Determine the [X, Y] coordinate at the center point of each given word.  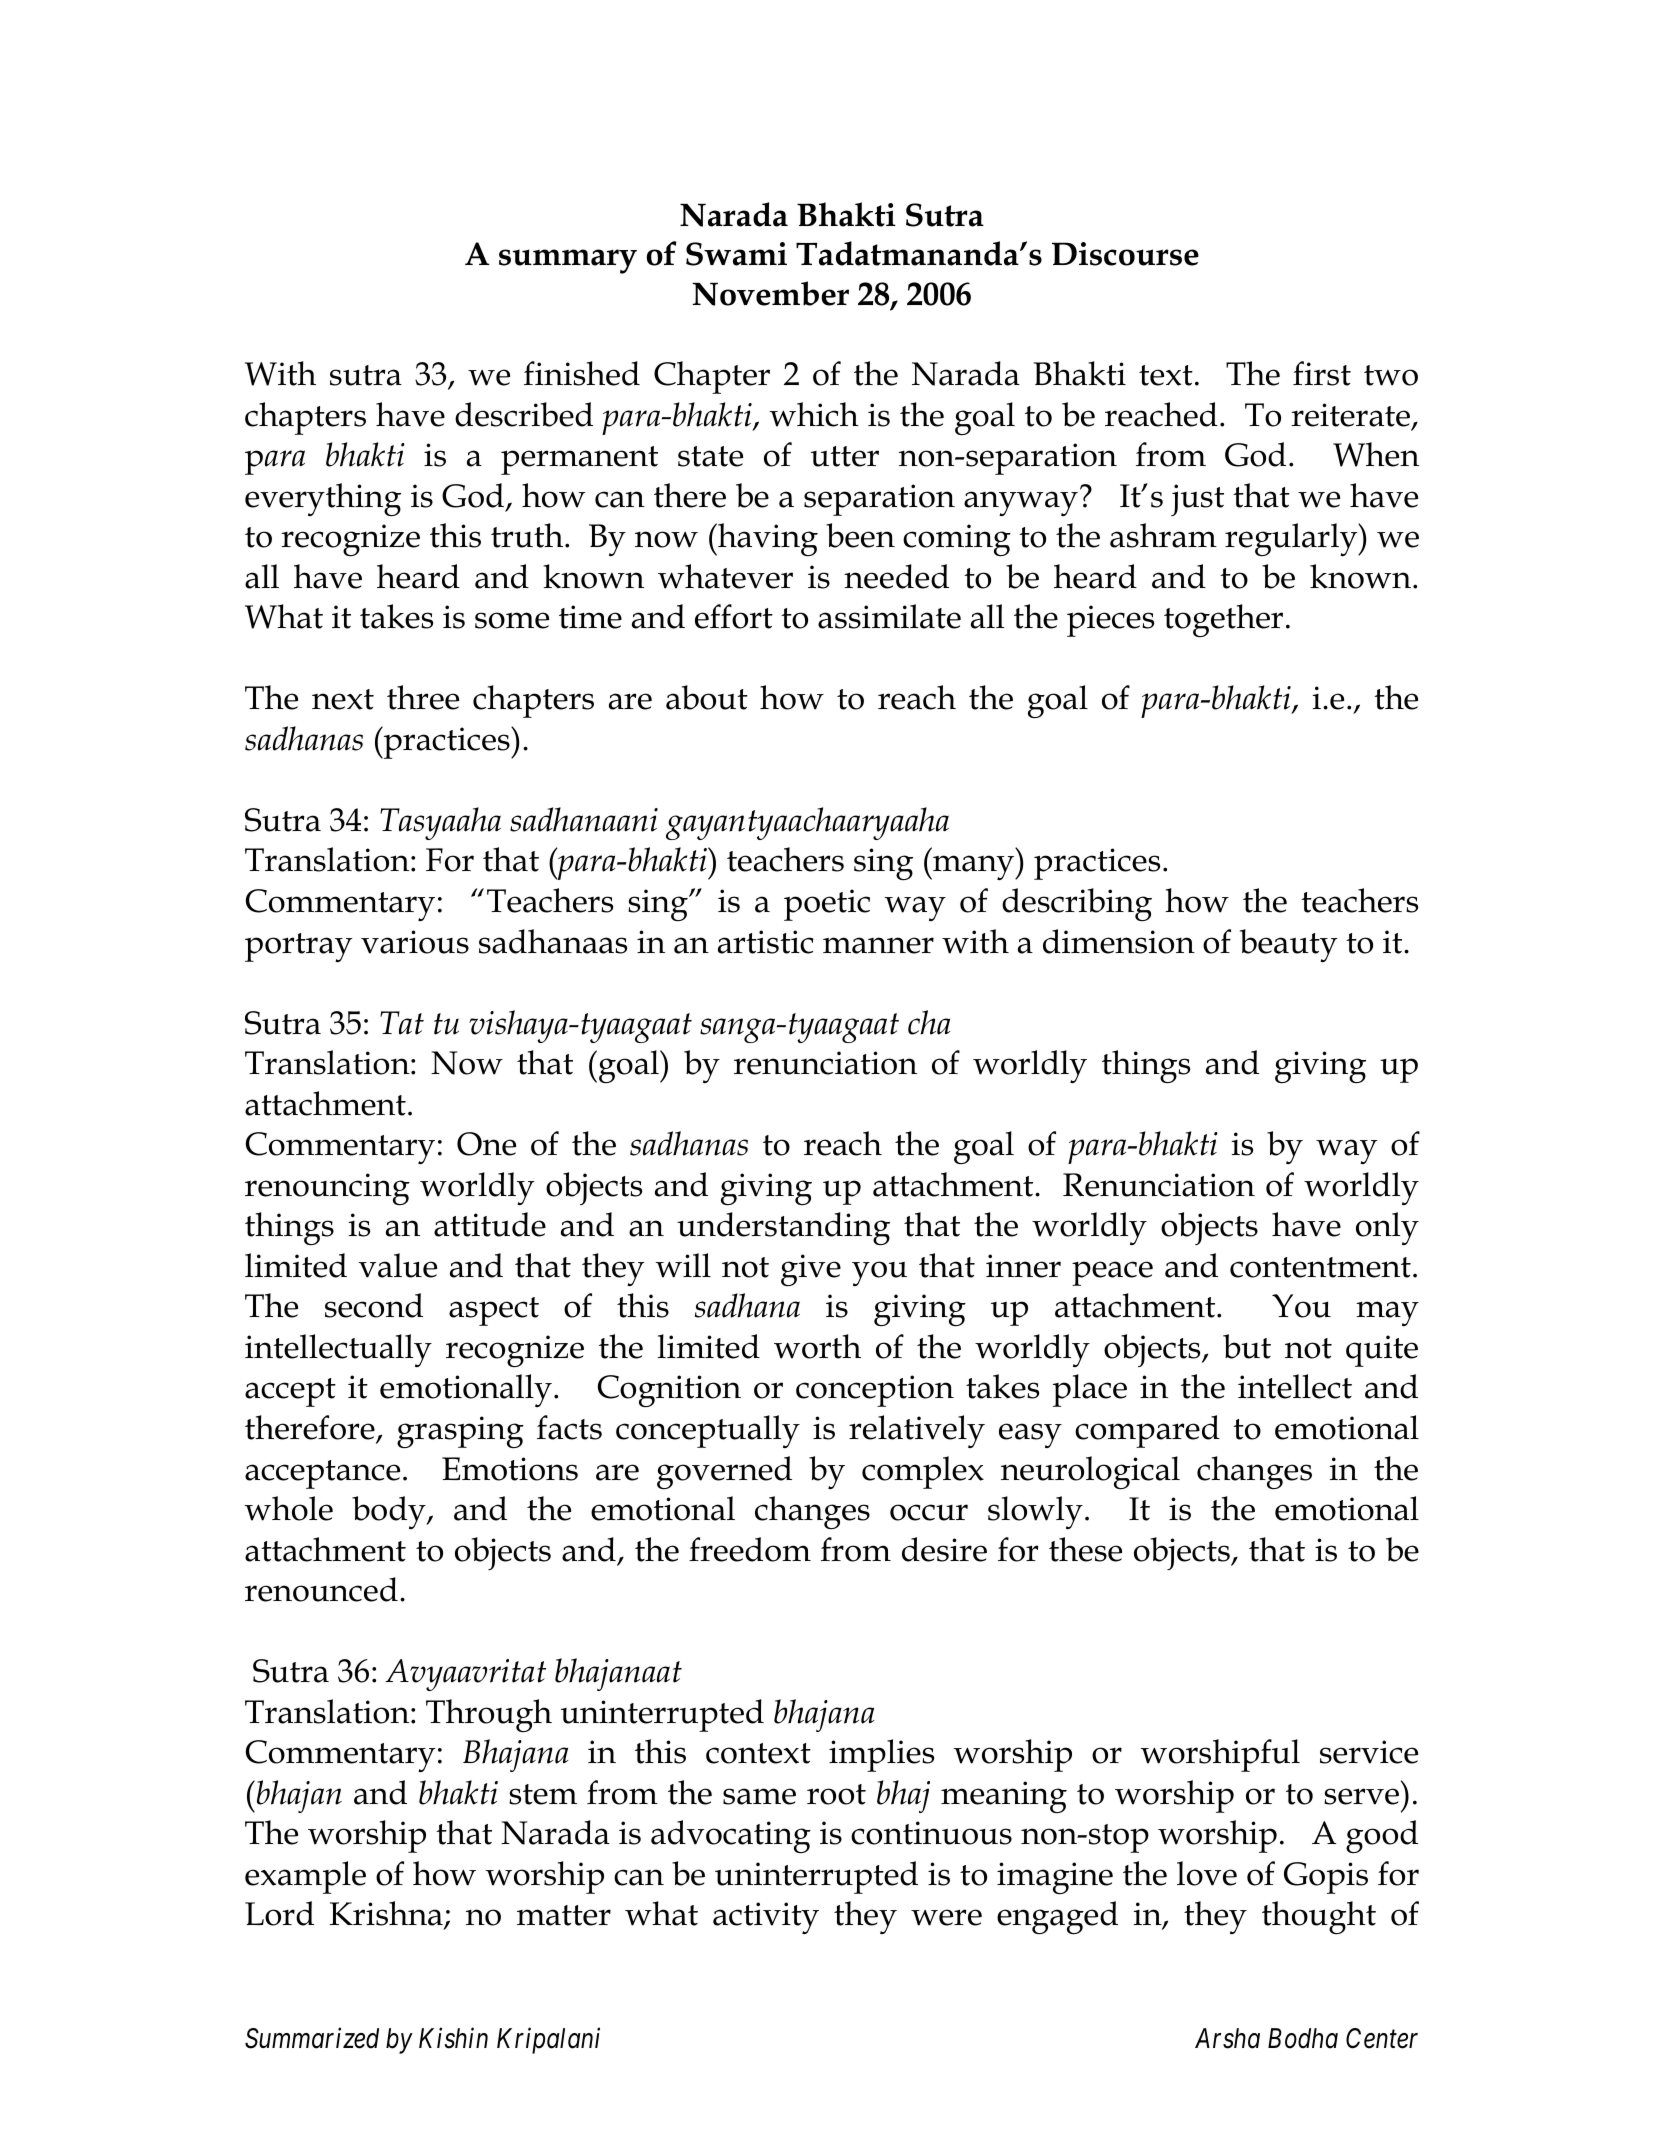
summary [568, 261]
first [1322, 373]
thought [1319, 1917]
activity [766, 1918]
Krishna [387, 1915]
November [771, 293]
